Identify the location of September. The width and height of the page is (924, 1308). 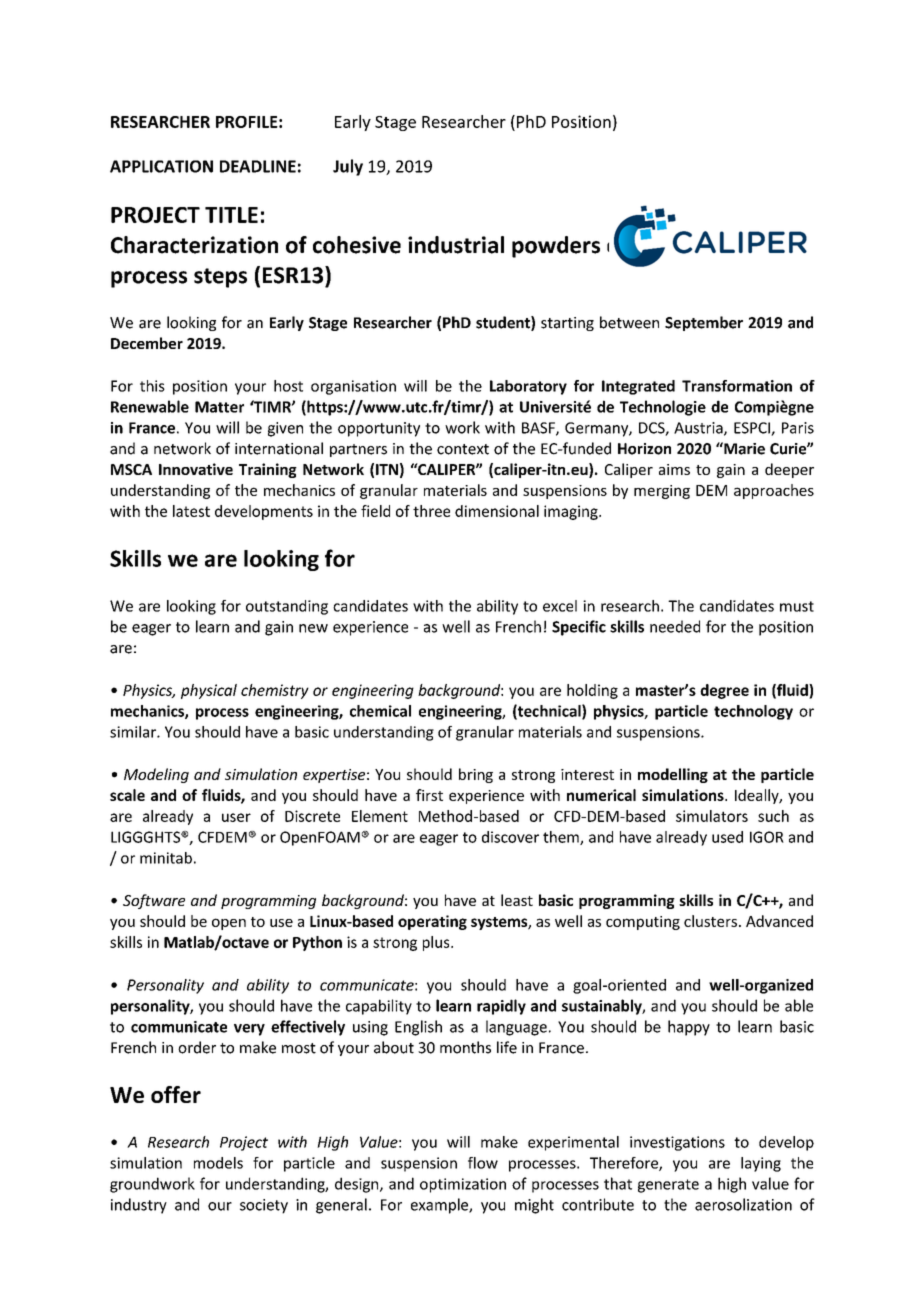
(704, 323).
